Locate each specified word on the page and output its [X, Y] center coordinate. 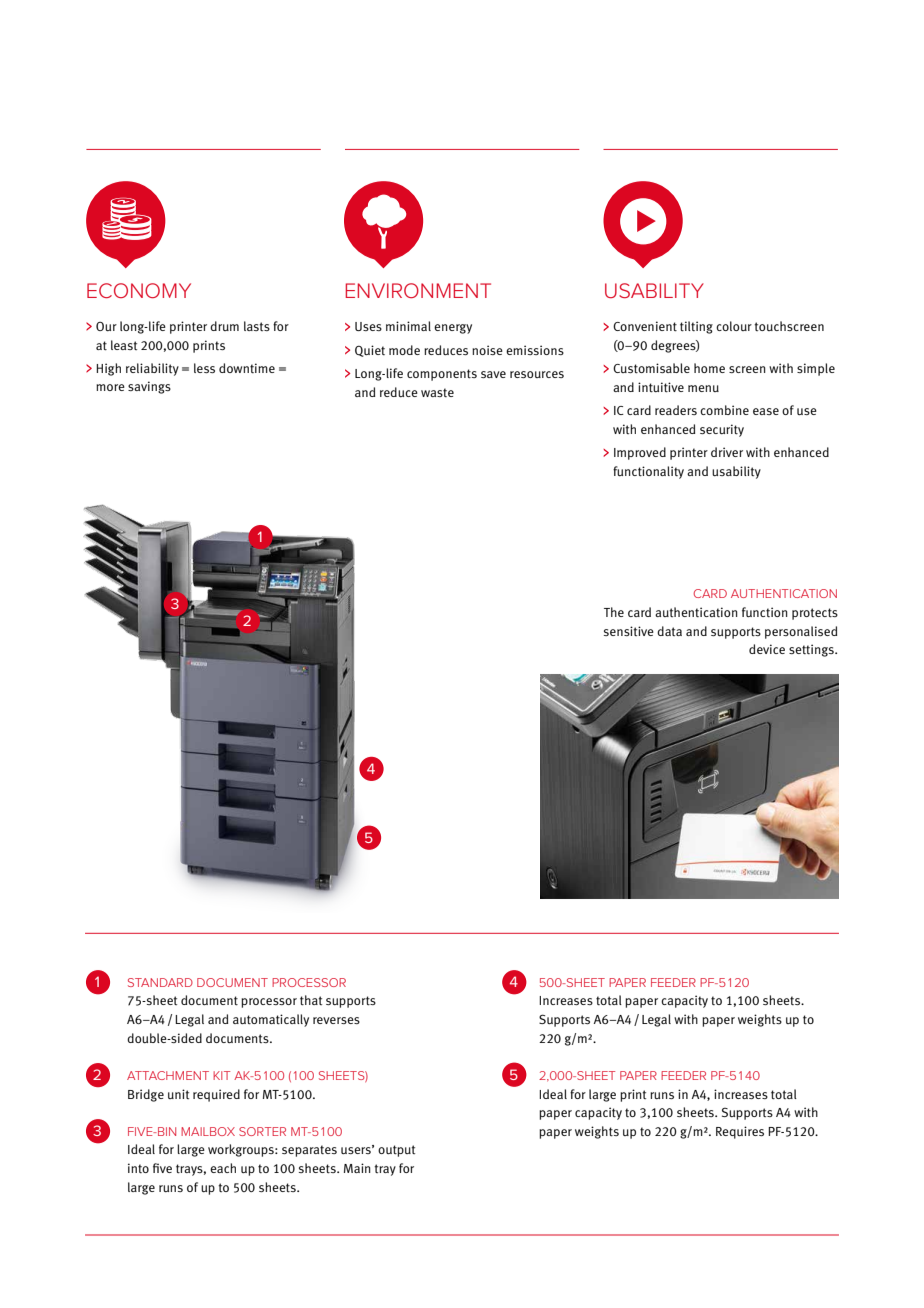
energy [453, 329]
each [223, 1168]
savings [149, 387]
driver [727, 452]
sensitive [629, 631]
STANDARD [160, 982]
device [767, 649]
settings [812, 650]
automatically [271, 1020]
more [110, 387]
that [311, 1000]
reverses [336, 1020]
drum [224, 326]
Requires [740, 1132]
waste [437, 392]
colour [734, 326]
